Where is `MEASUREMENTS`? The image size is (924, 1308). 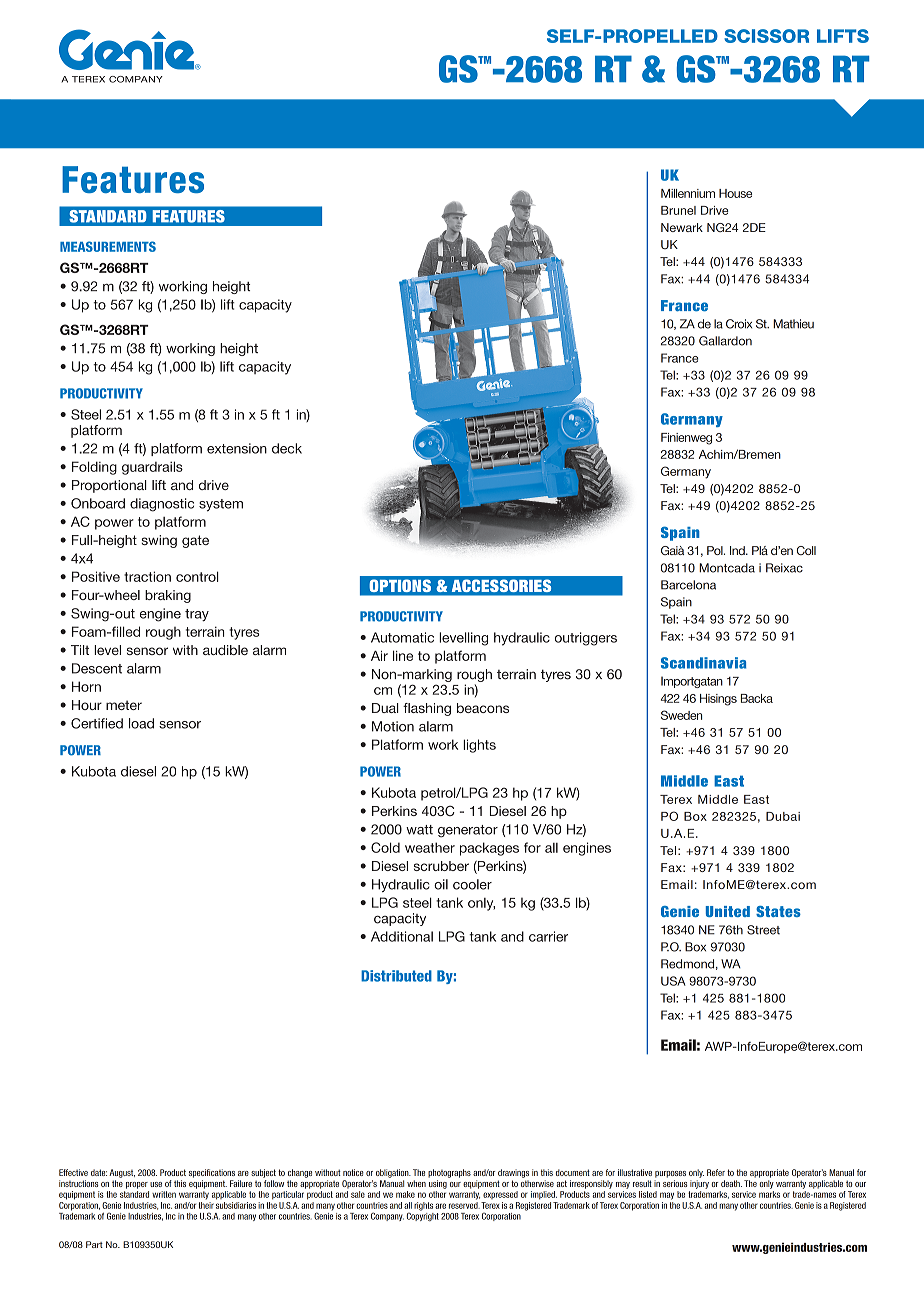 MEASUREMENTS is located at coordinates (108, 246).
